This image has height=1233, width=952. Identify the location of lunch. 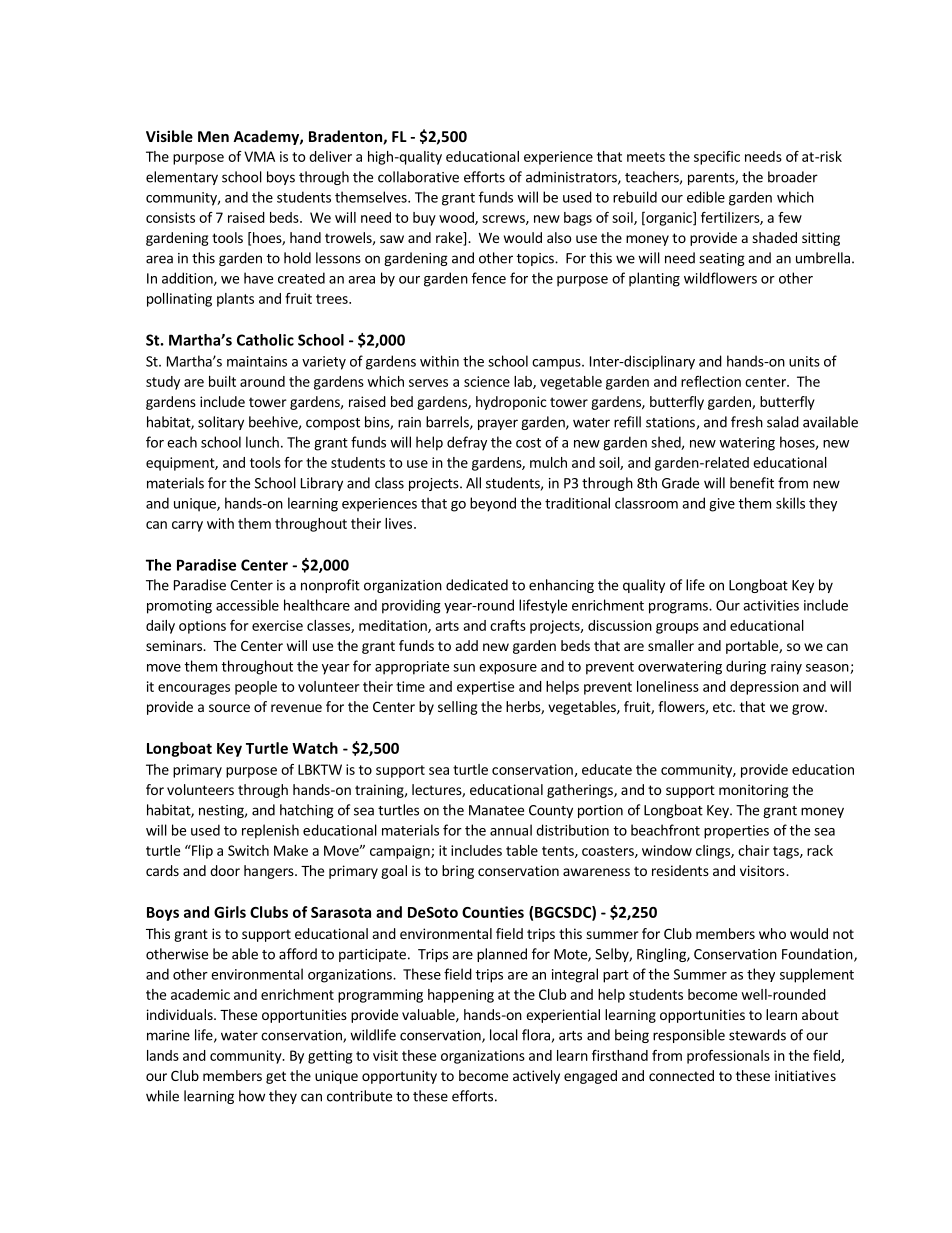
(262, 442).
